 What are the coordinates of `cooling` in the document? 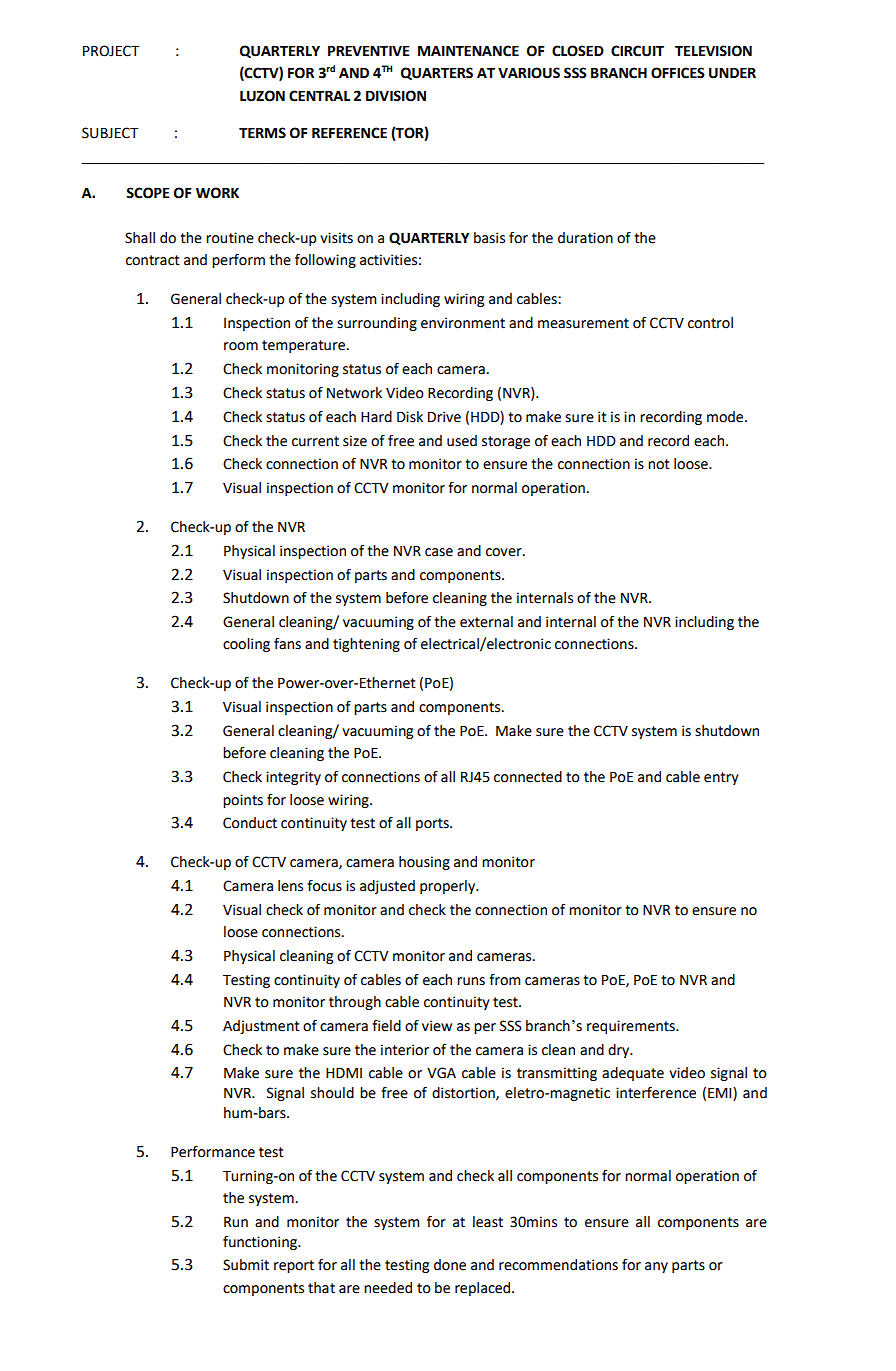 It's located at (246, 645).
